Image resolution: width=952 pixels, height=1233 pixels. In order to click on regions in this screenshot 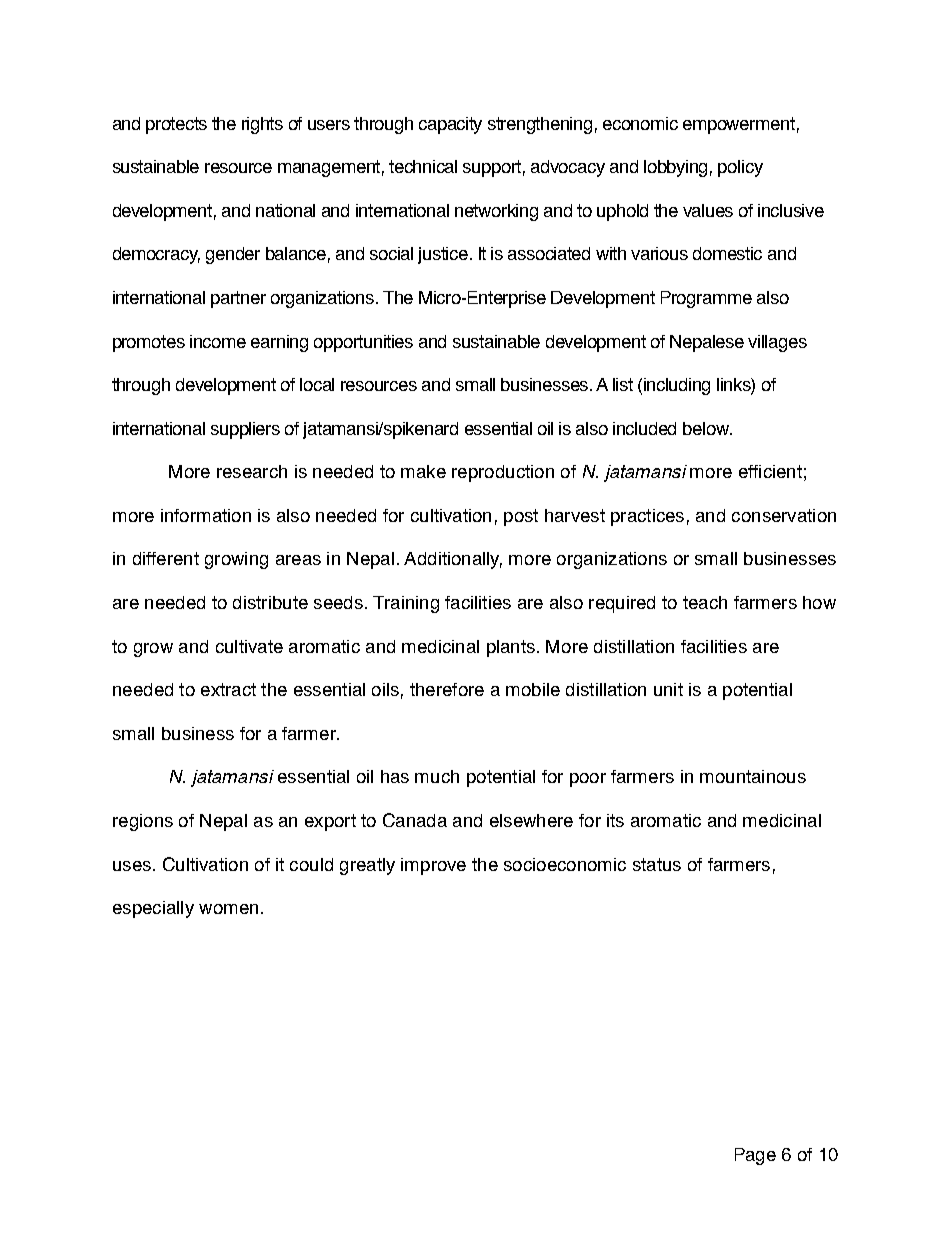, I will do `click(143, 822)`.
